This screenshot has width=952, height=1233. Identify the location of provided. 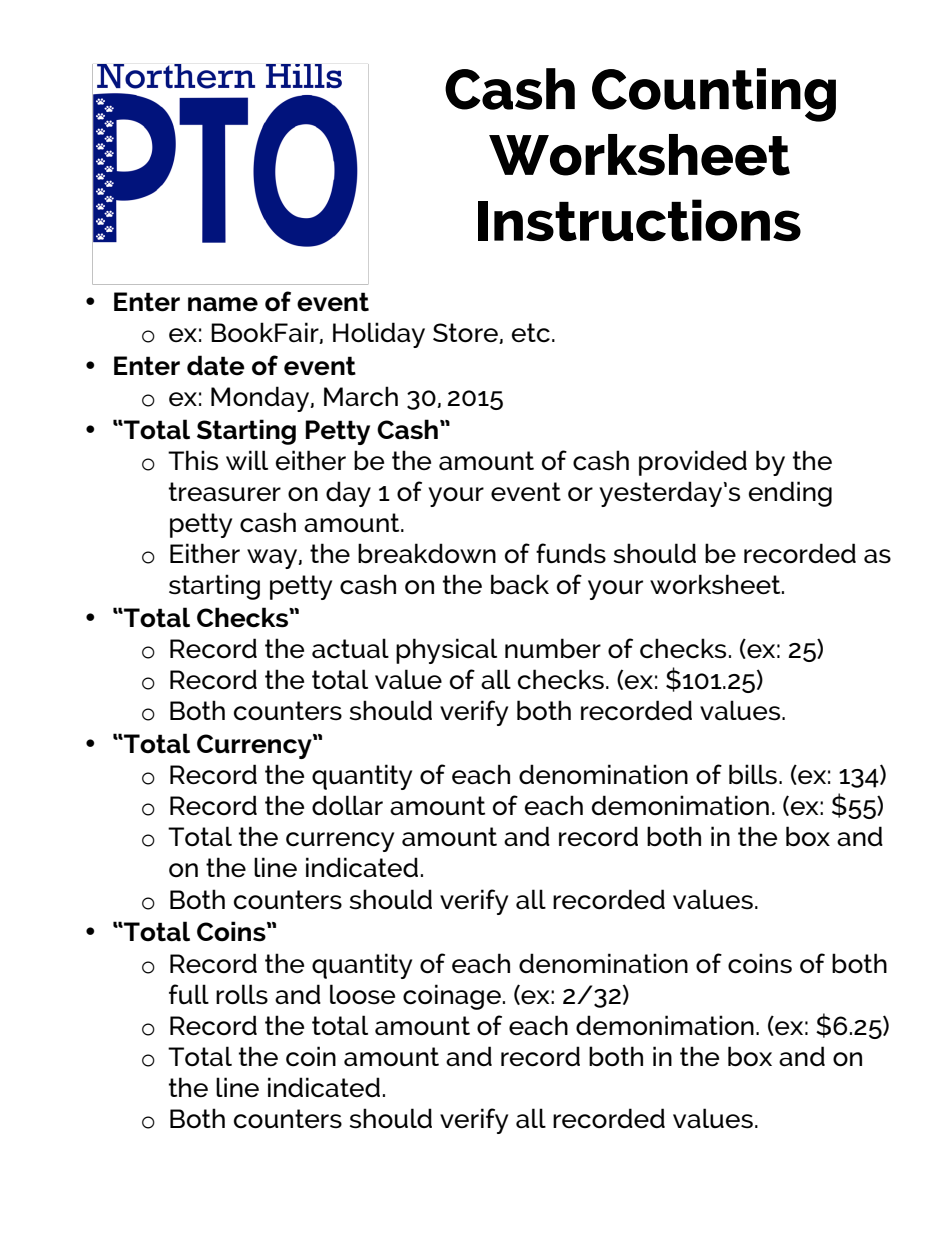
(693, 463).
